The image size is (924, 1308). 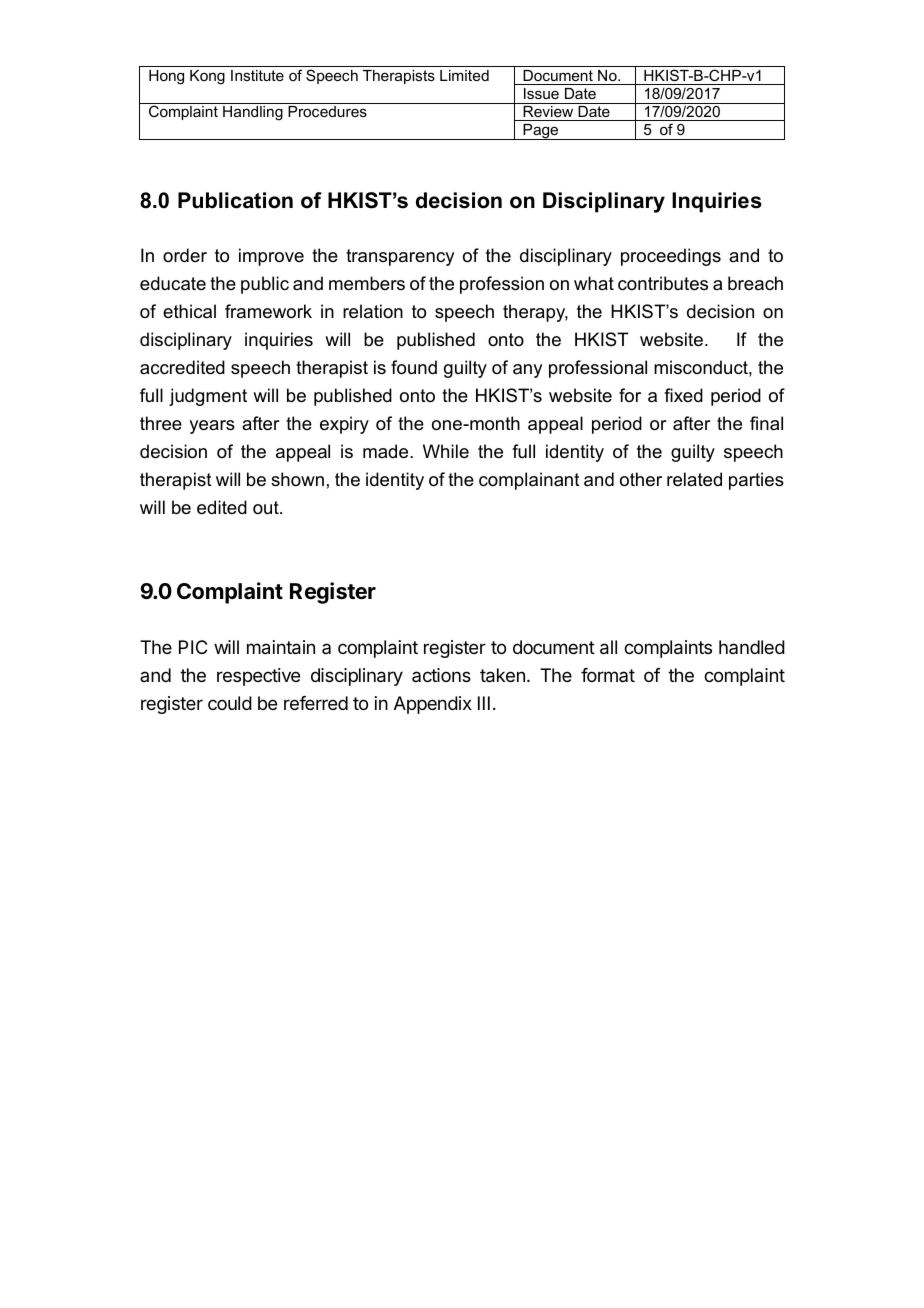 I want to click on Page, so click(x=541, y=132).
